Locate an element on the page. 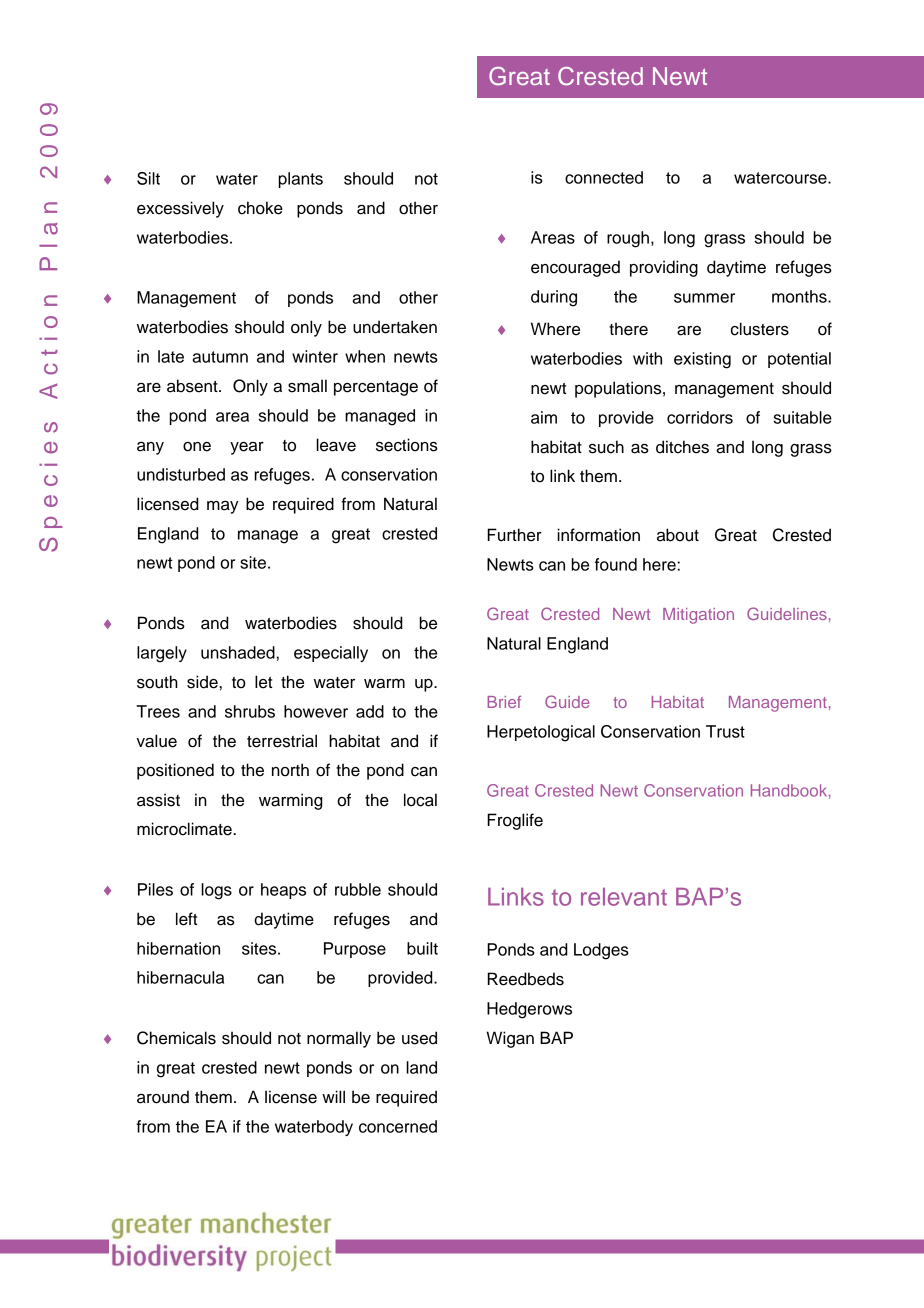 This image has height=1308, width=924. around is located at coordinates (163, 1097).
